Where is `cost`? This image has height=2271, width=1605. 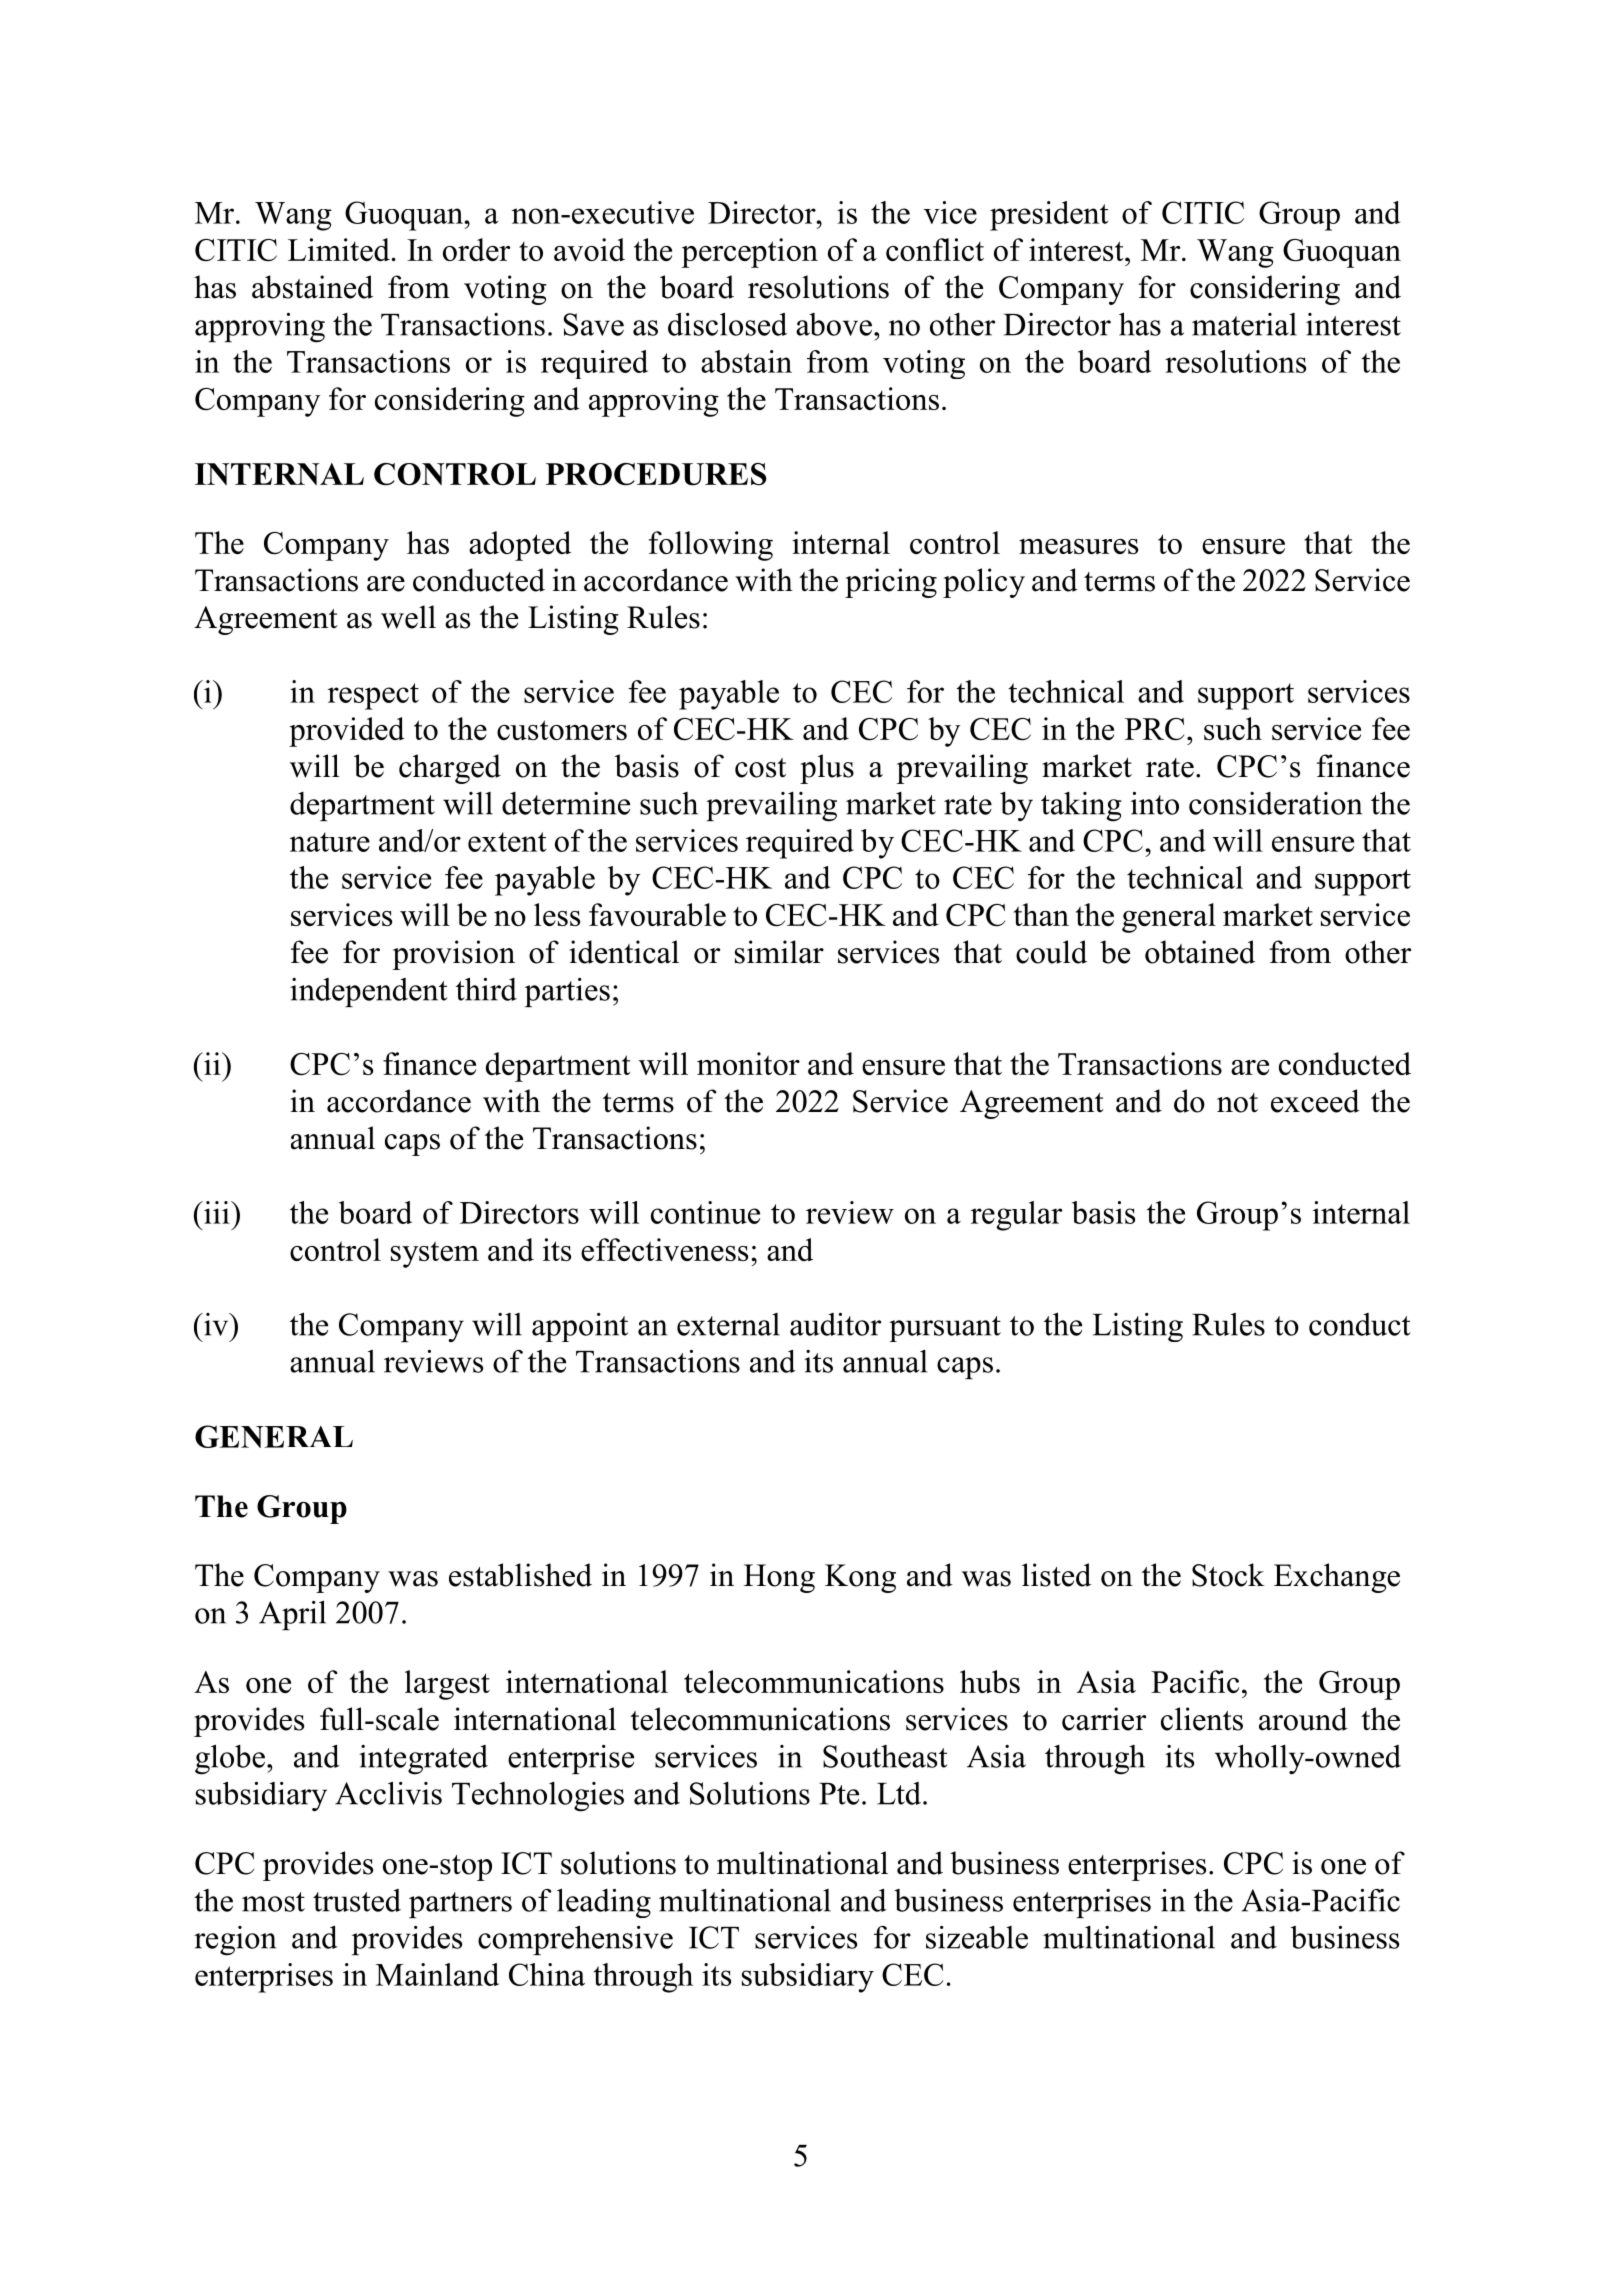 cost is located at coordinates (760, 768).
